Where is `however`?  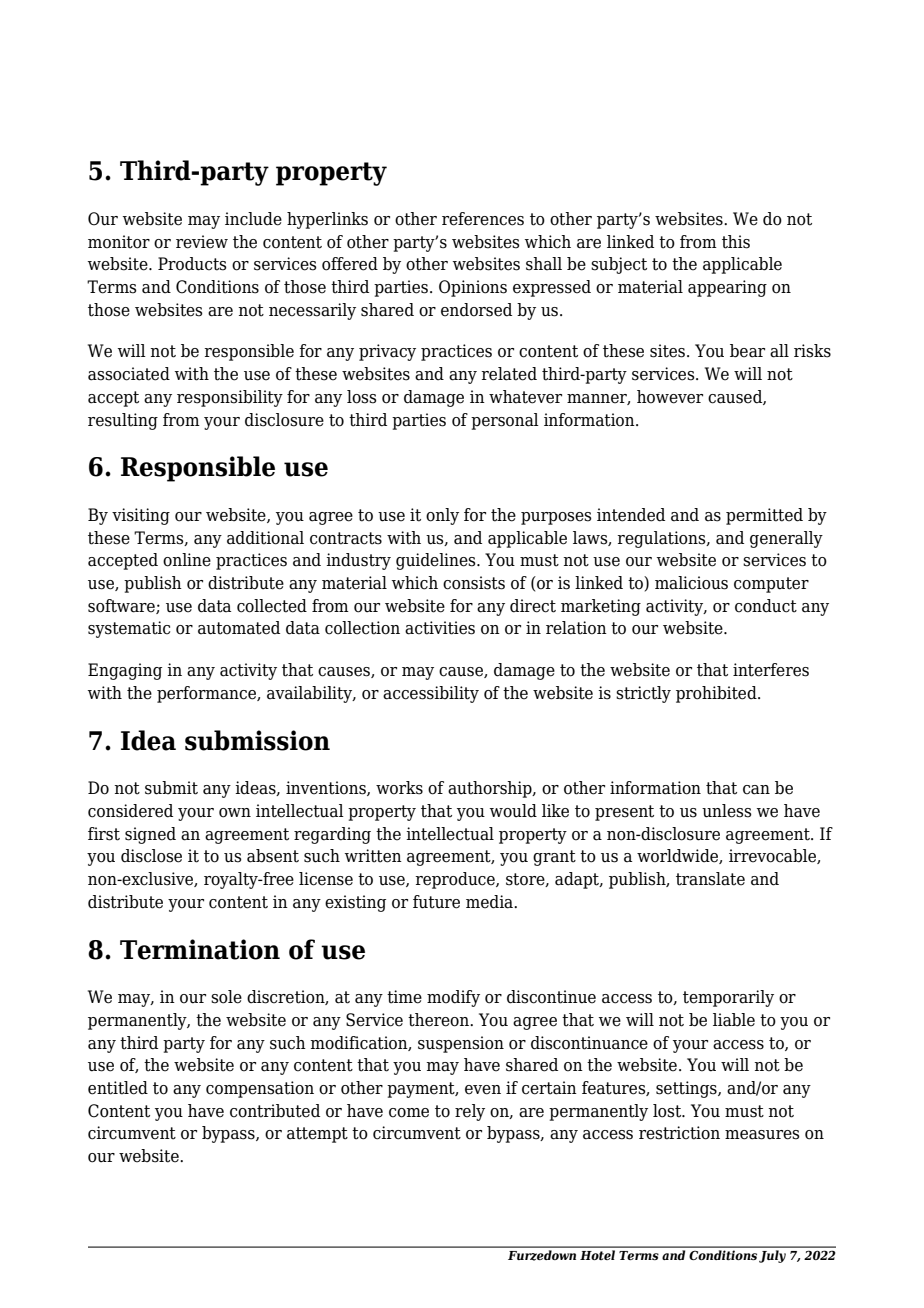 however is located at coordinates (670, 397).
